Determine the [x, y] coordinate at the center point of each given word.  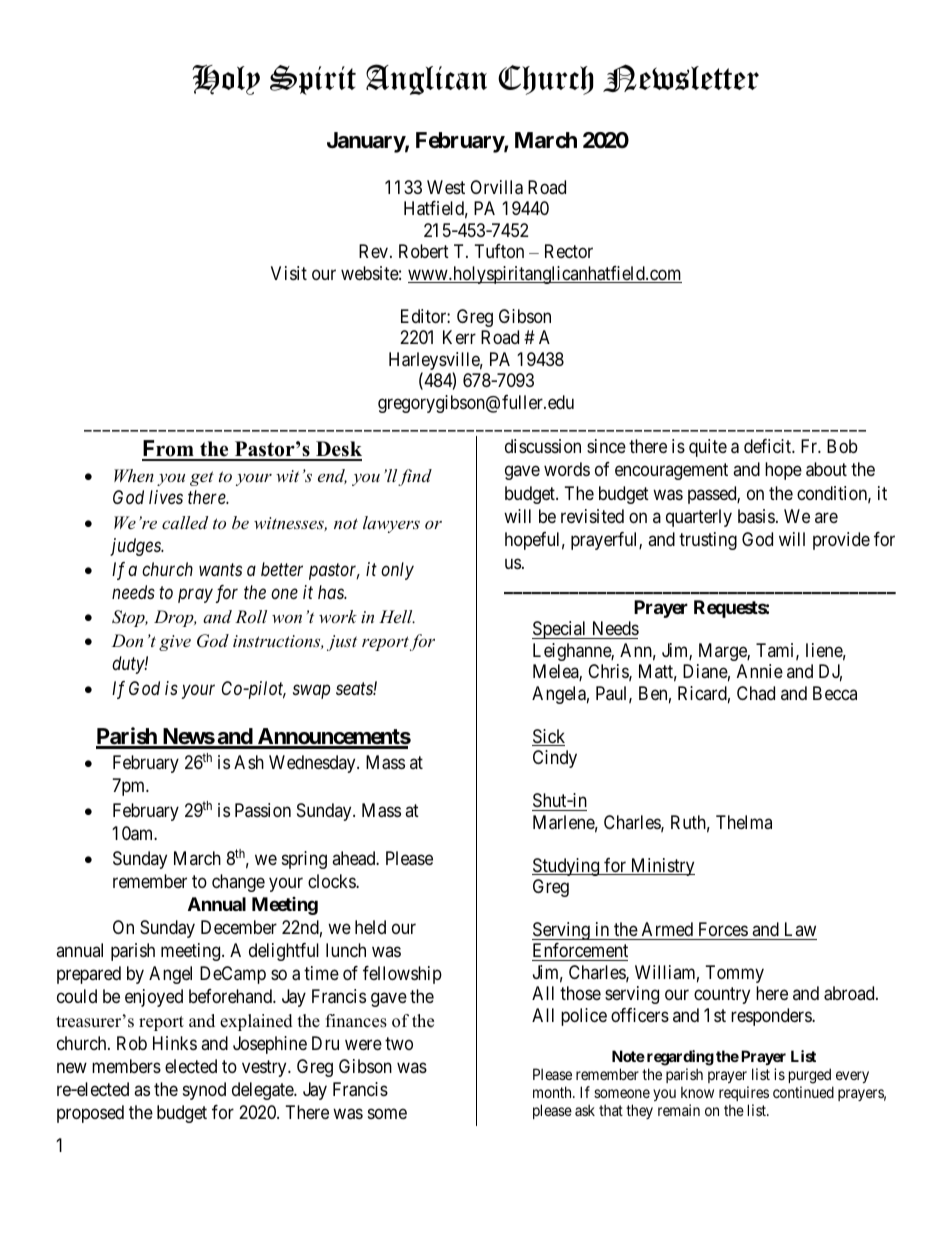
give [175, 643]
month [553, 1092]
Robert [424, 251]
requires [744, 1093]
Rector [569, 251]
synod [204, 1091]
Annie [760, 671]
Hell [397, 616]
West [446, 187]
